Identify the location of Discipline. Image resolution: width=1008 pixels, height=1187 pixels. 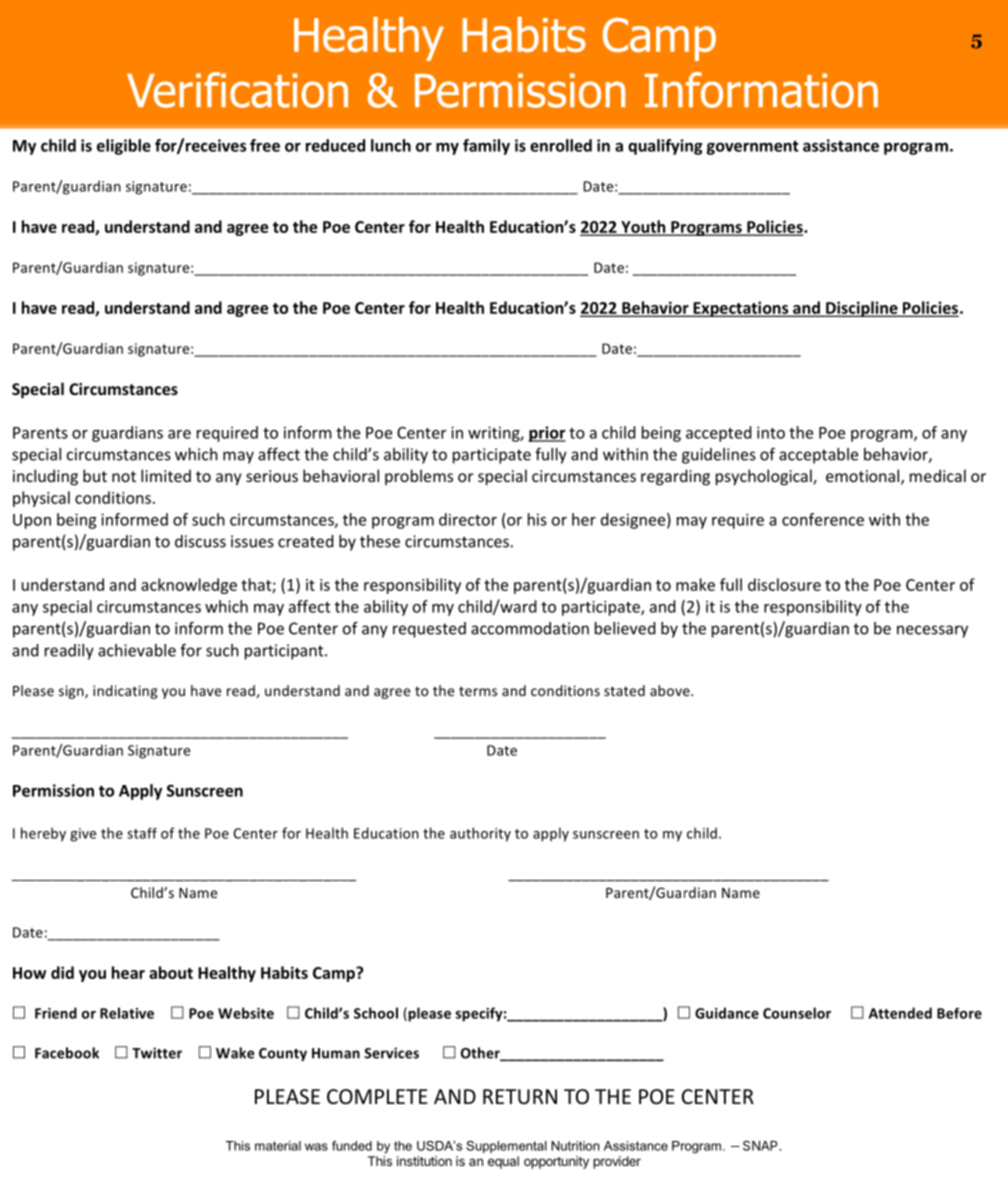
(862, 309).
